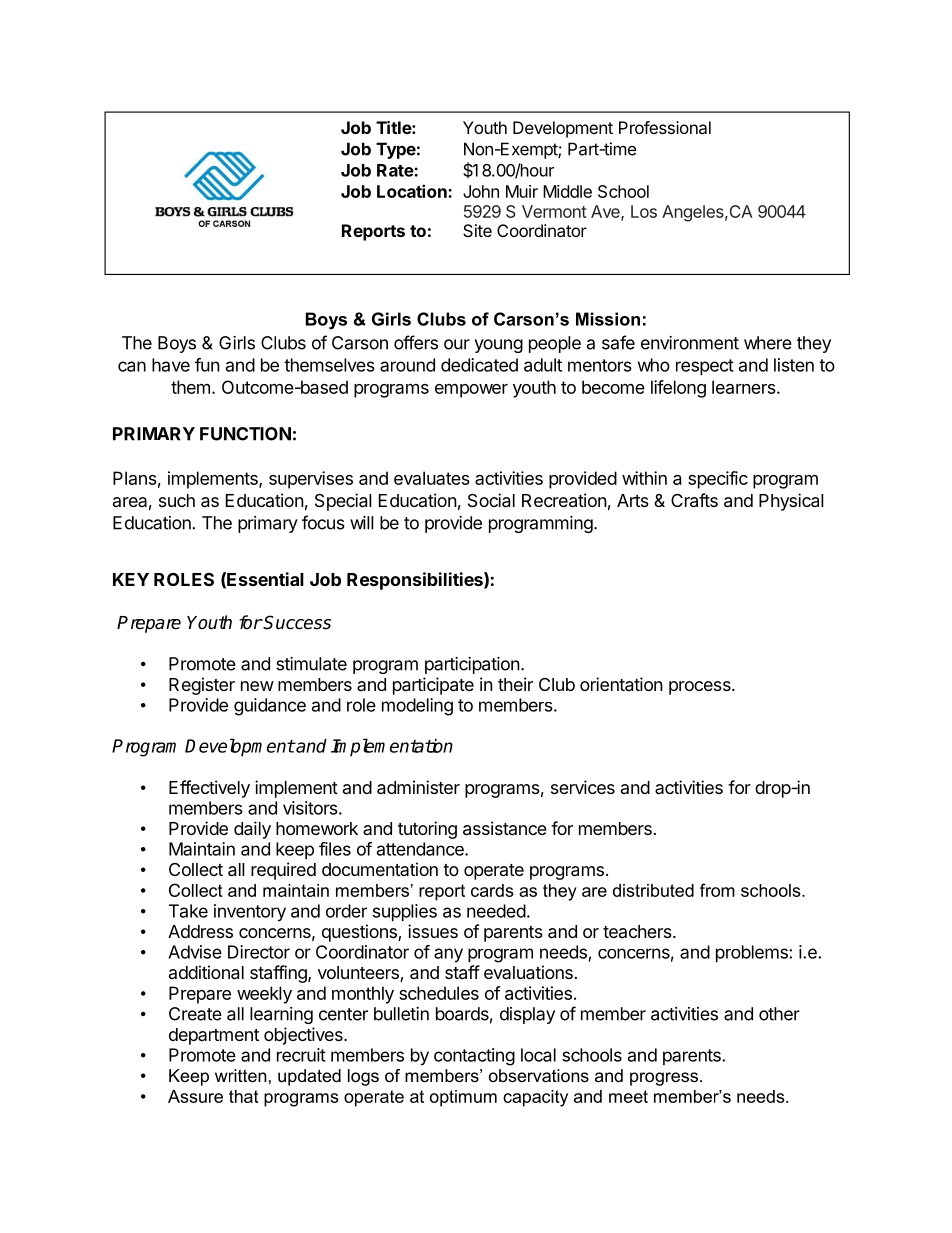 This document has height=1233, width=952. What do you see at coordinates (481, 191) in the document?
I see `John` at bounding box center [481, 191].
